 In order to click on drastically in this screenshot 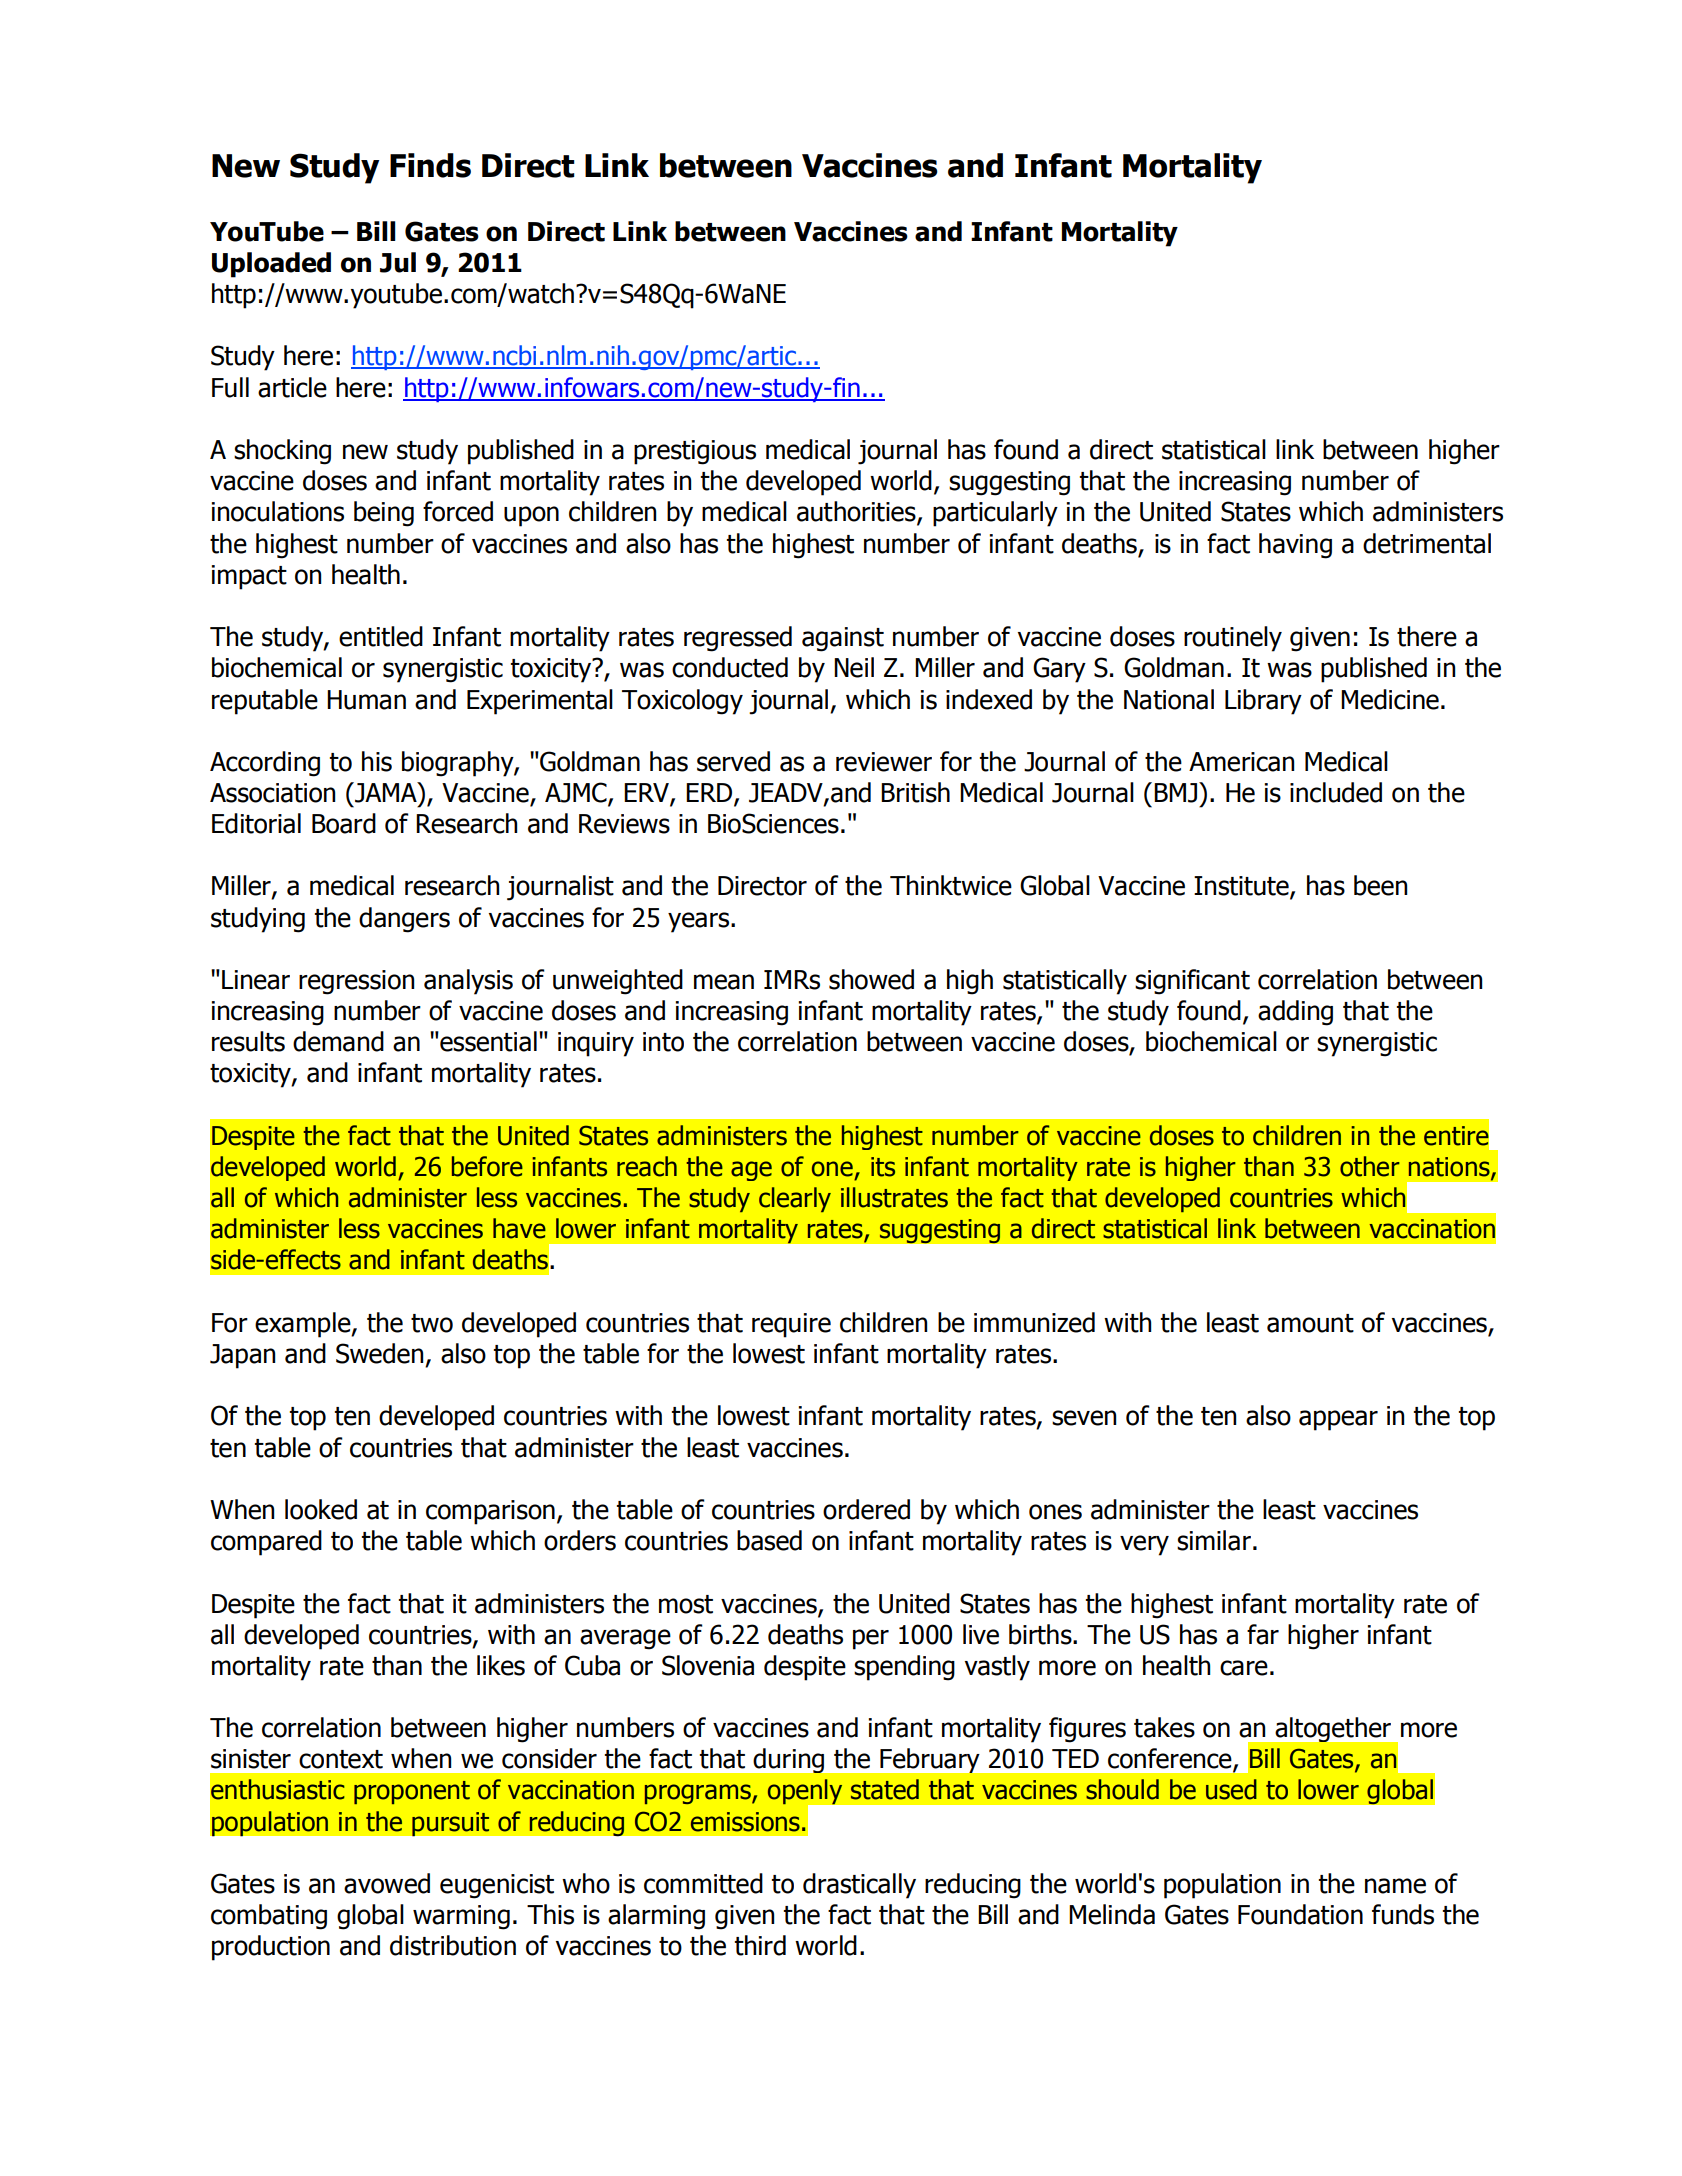, I will do `click(859, 1886)`.
